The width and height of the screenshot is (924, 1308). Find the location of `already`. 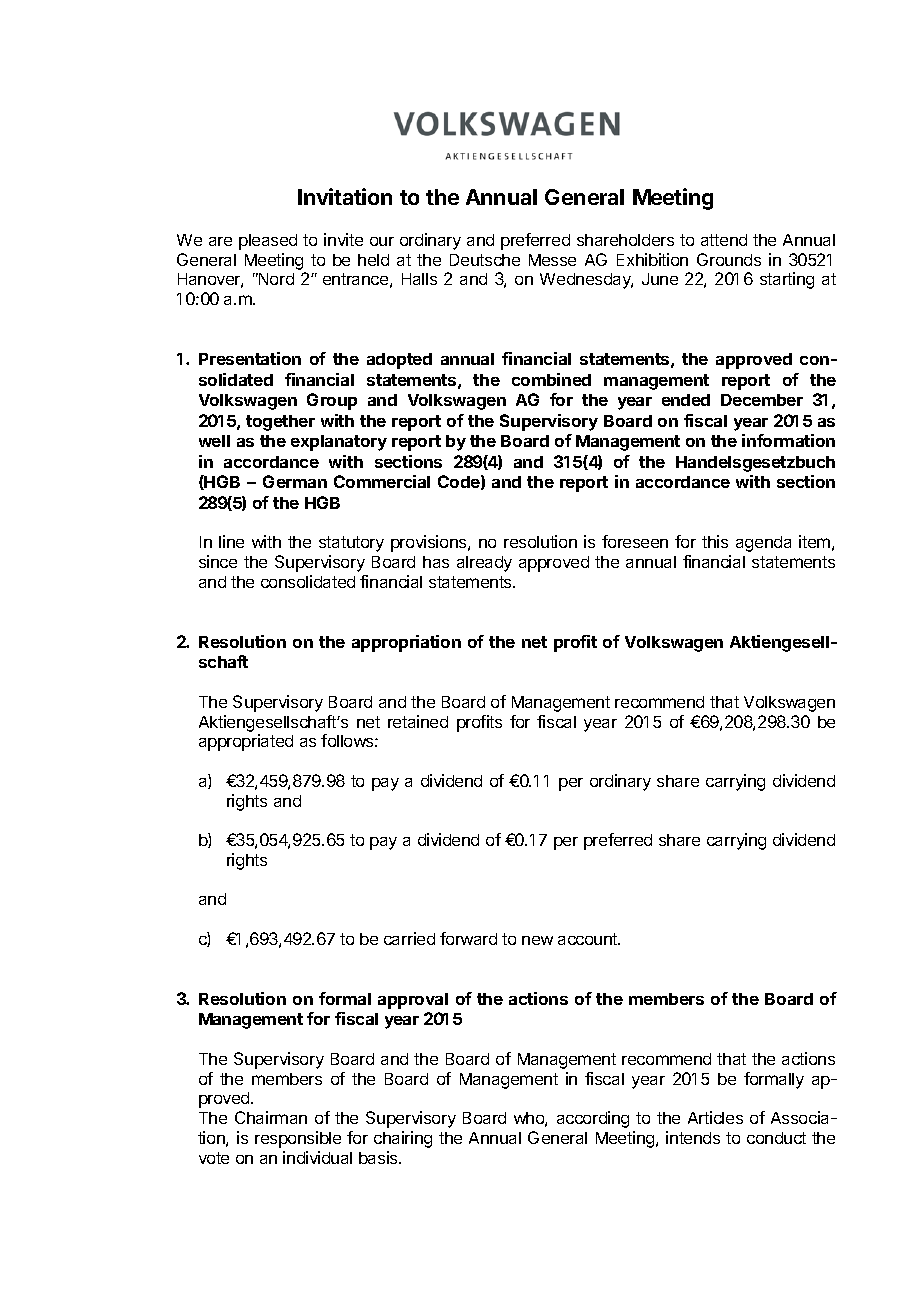

already is located at coordinates (484, 564).
